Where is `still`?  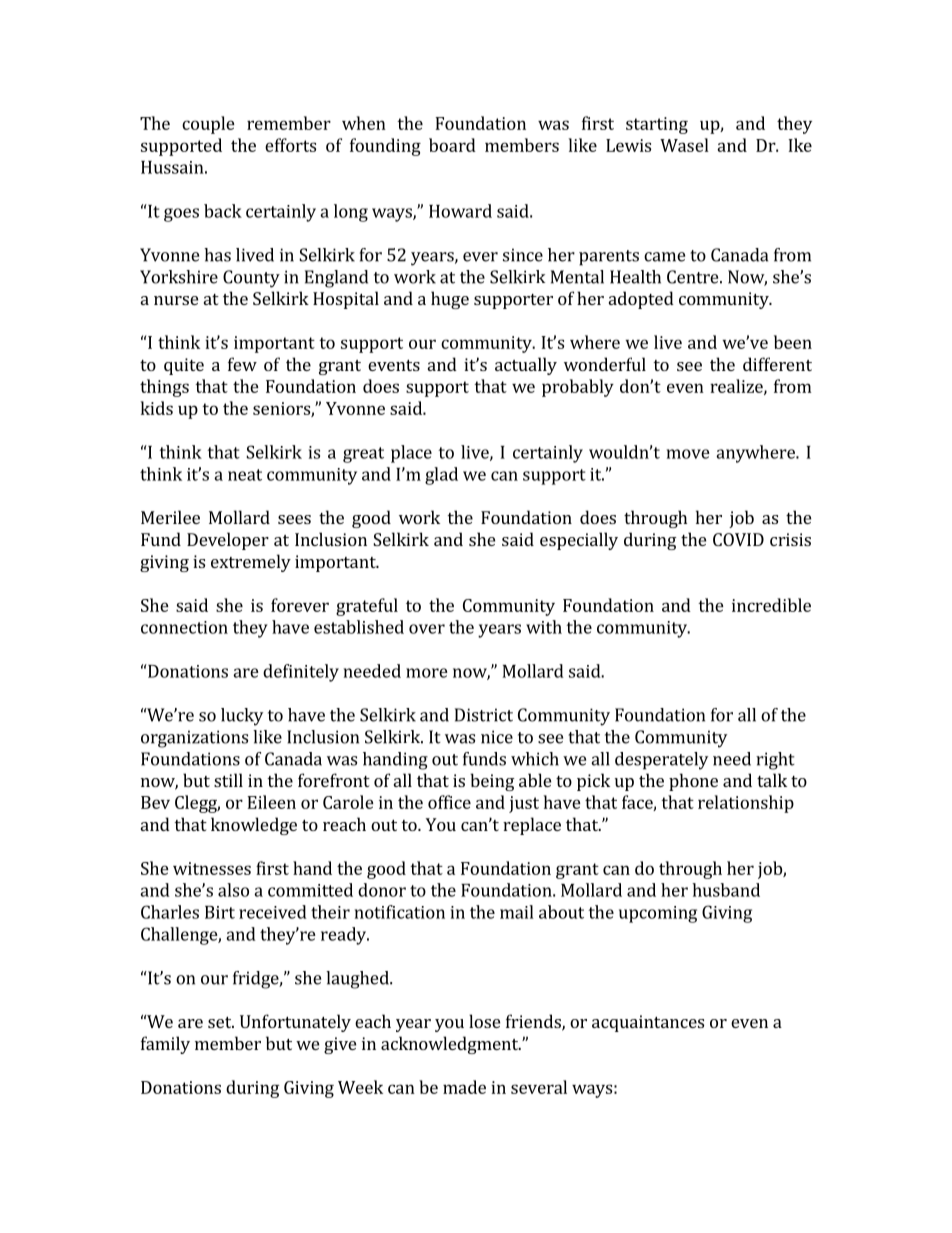 still is located at coordinates (228, 780).
